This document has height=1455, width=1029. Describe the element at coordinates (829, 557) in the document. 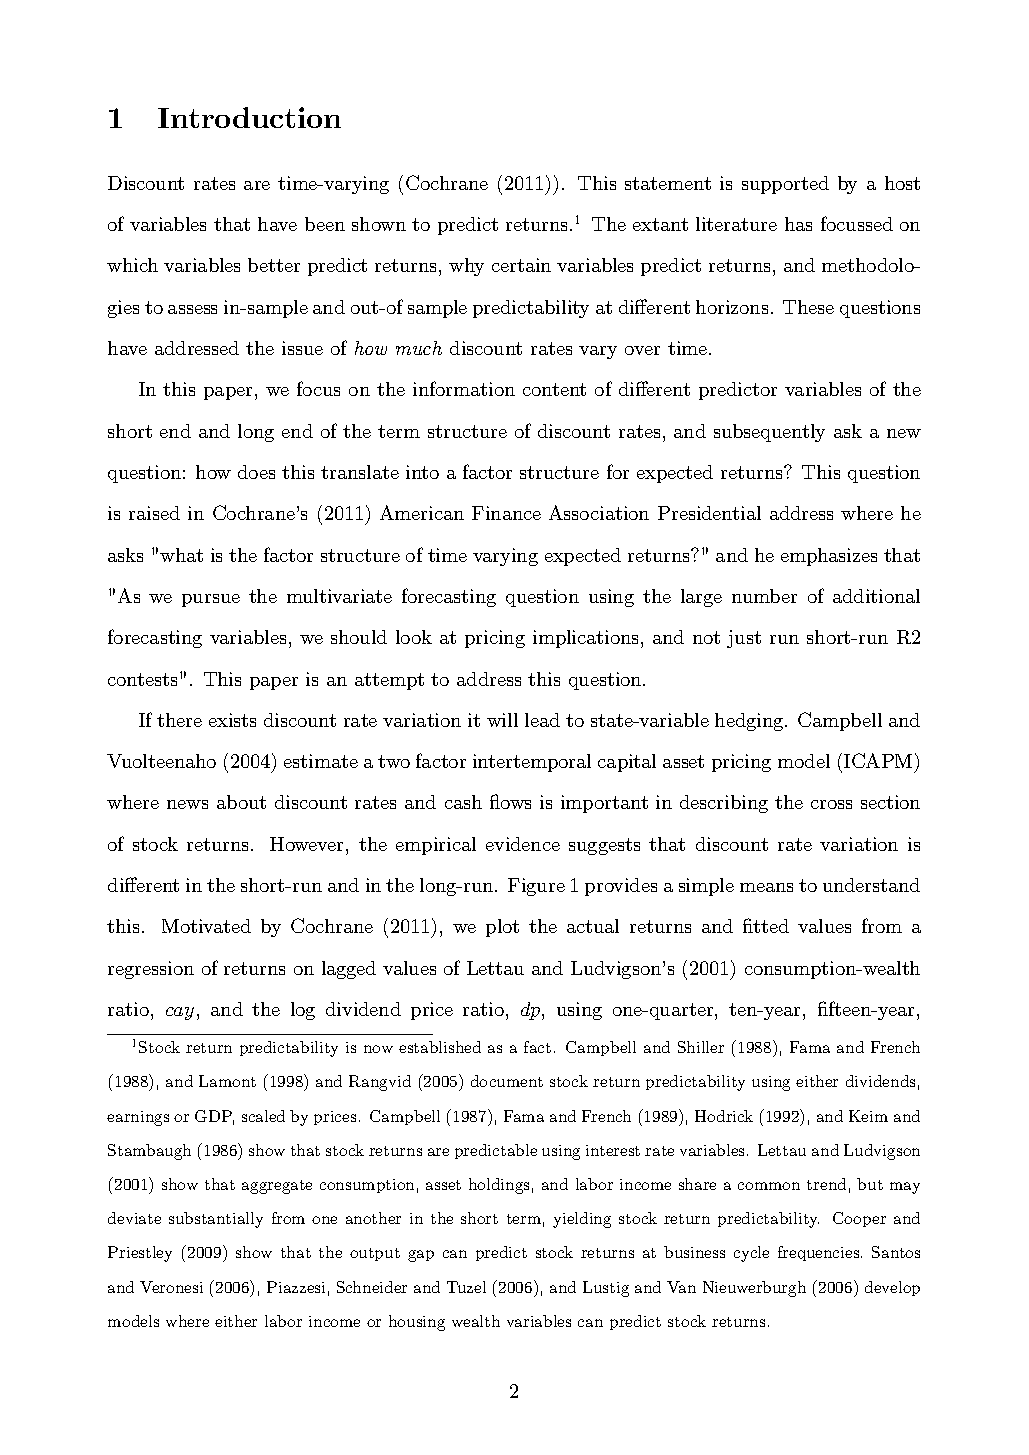

I see `emphasizes` at that location.
